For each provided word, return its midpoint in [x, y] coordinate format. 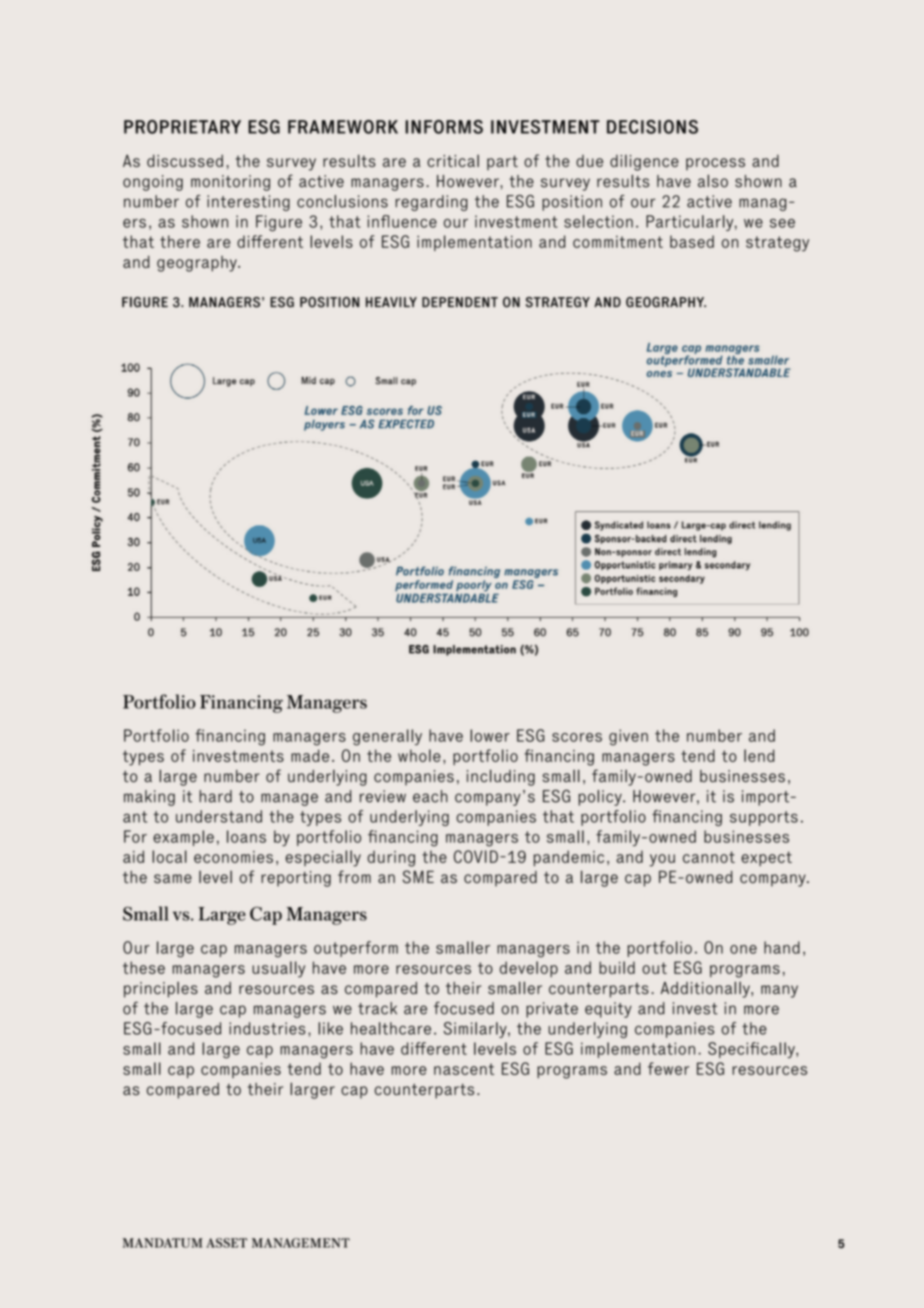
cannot [709, 857]
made [310, 755]
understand [219, 816]
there [180, 241]
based [692, 241]
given [628, 737]
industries [267, 1028]
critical [453, 160]
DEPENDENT [460, 302]
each [430, 796]
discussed [185, 160]
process [715, 164]
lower [490, 735]
